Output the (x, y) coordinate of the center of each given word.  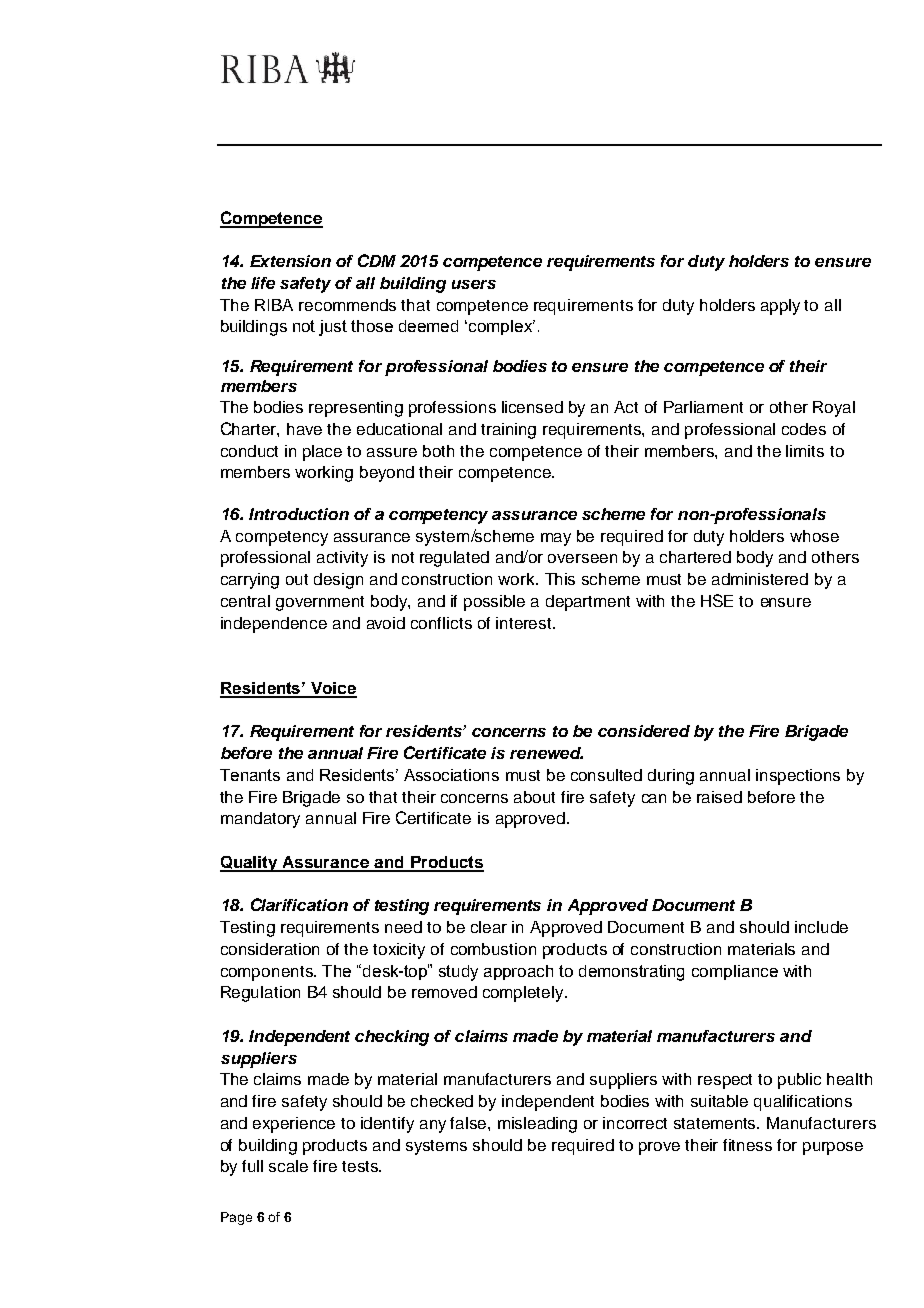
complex (502, 327)
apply (780, 307)
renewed (546, 753)
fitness (747, 1145)
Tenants (250, 775)
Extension (290, 261)
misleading (537, 1125)
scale (288, 1166)
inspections (798, 777)
